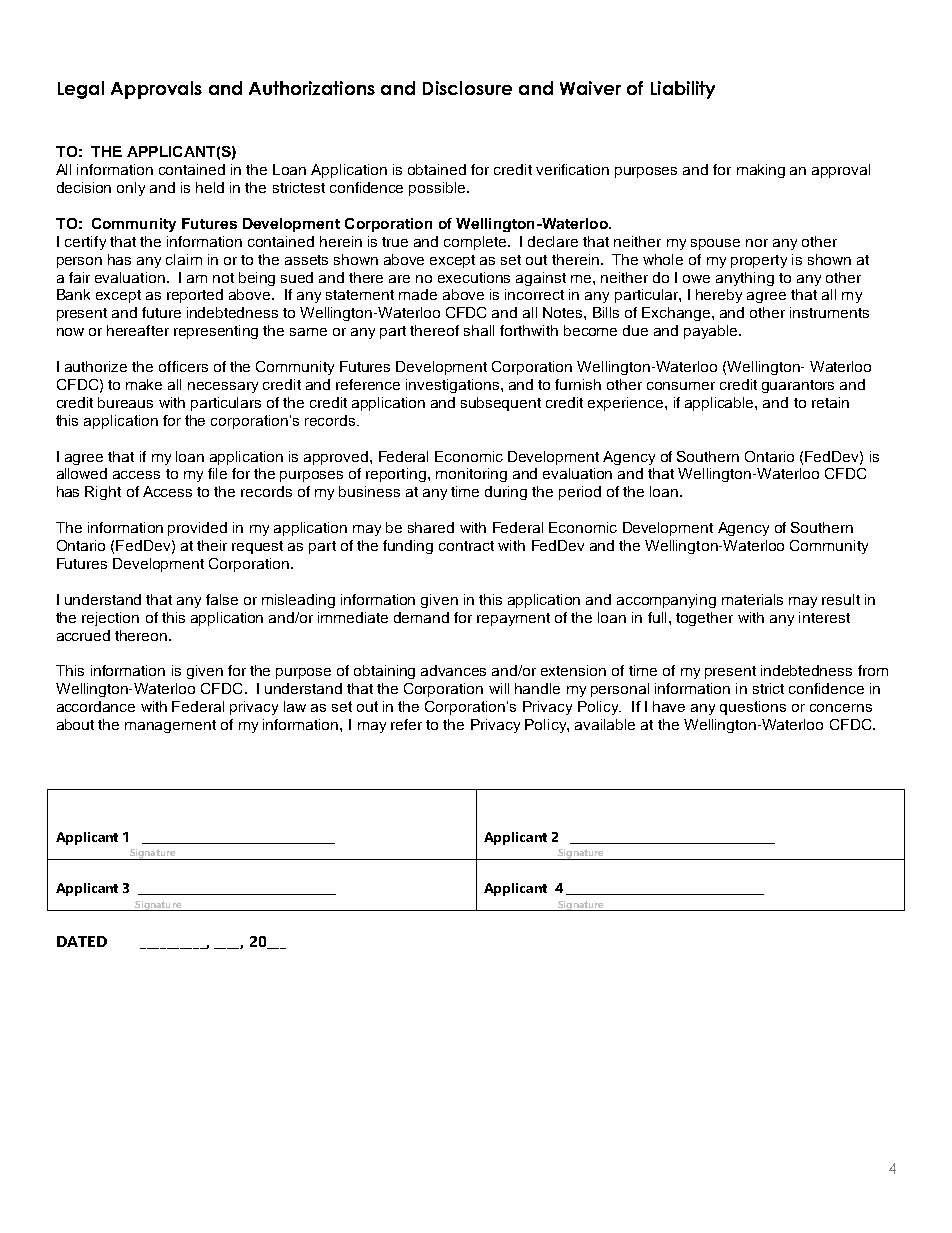 This screenshot has width=952, height=1233. Describe the element at coordinates (752, 599) in the screenshot. I see `materials` at that location.
